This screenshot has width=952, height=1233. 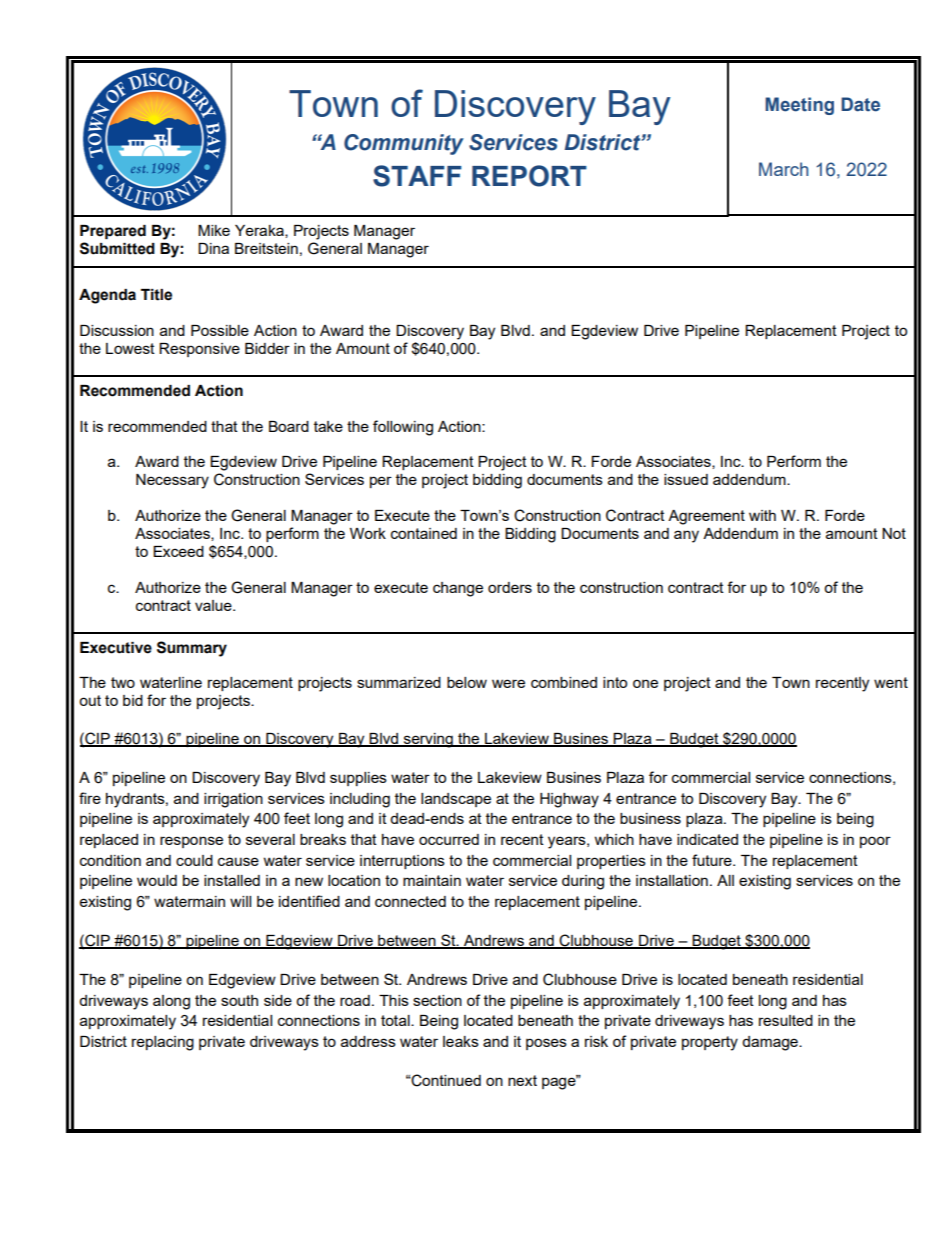 I want to click on leaks, so click(x=461, y=1041).
